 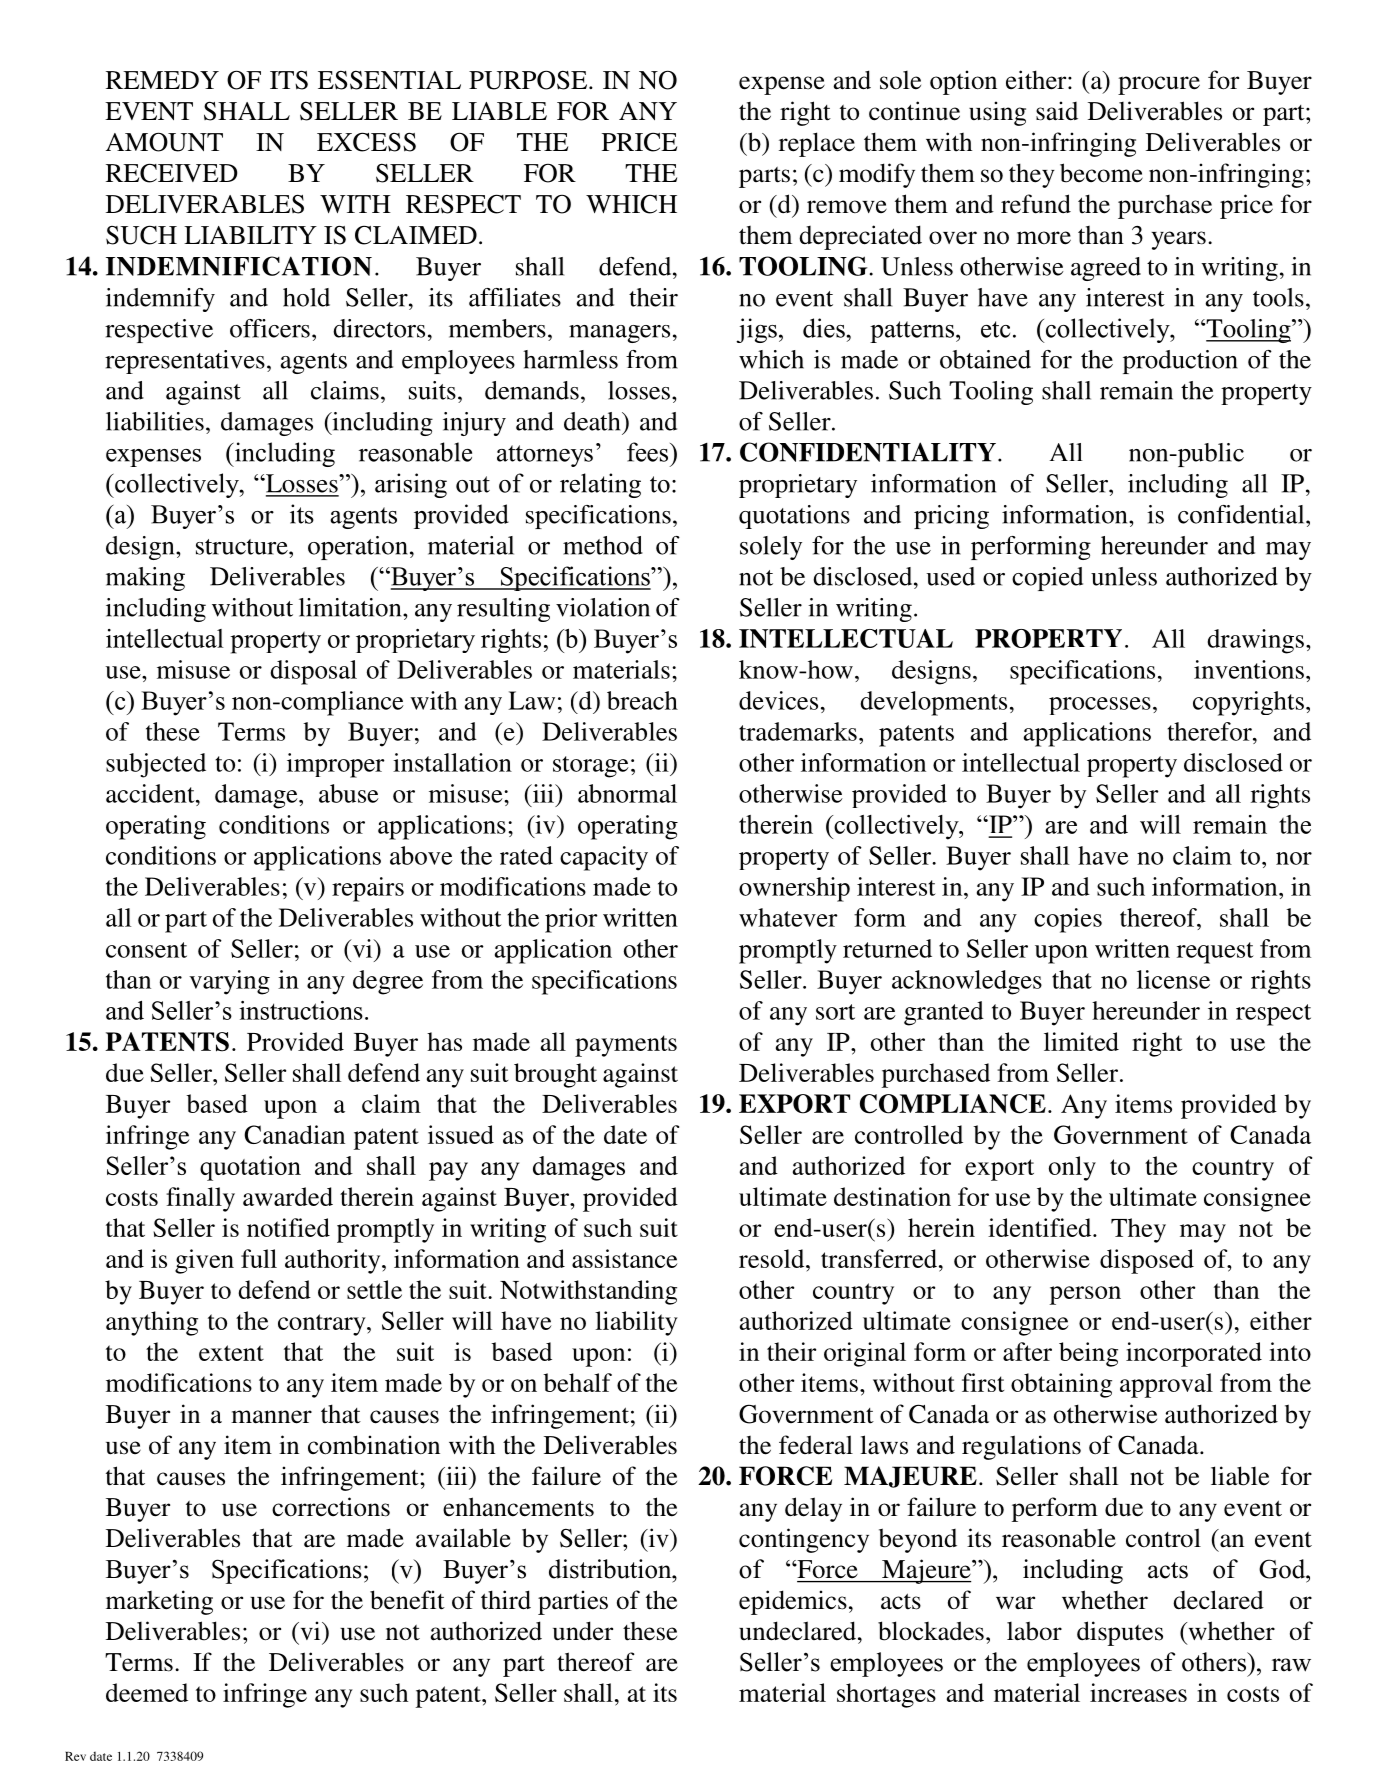 I want to click on AMOUNT, so click(x=164, y=142).
